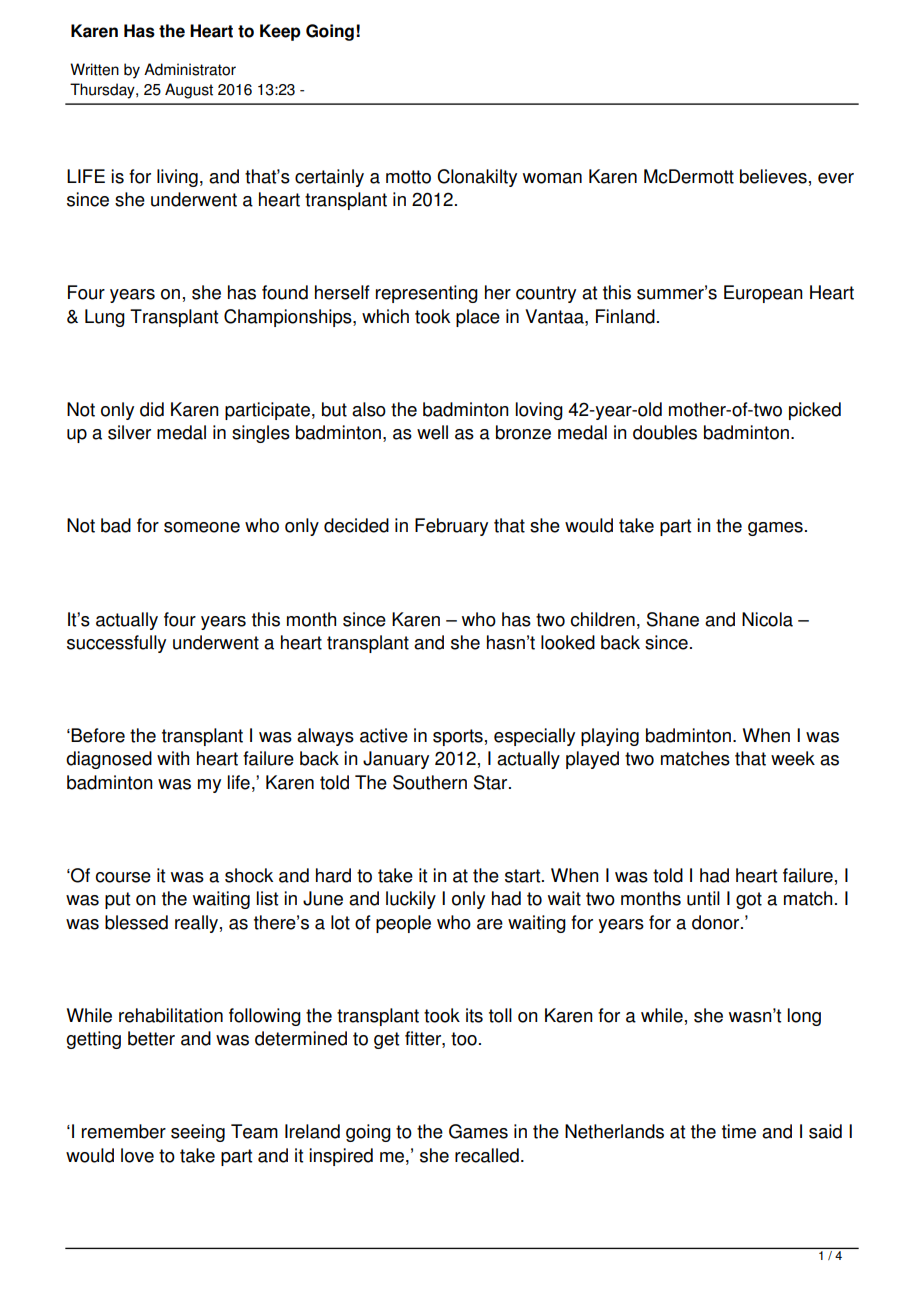  I want to click on recalled, so click(487, 1155).
